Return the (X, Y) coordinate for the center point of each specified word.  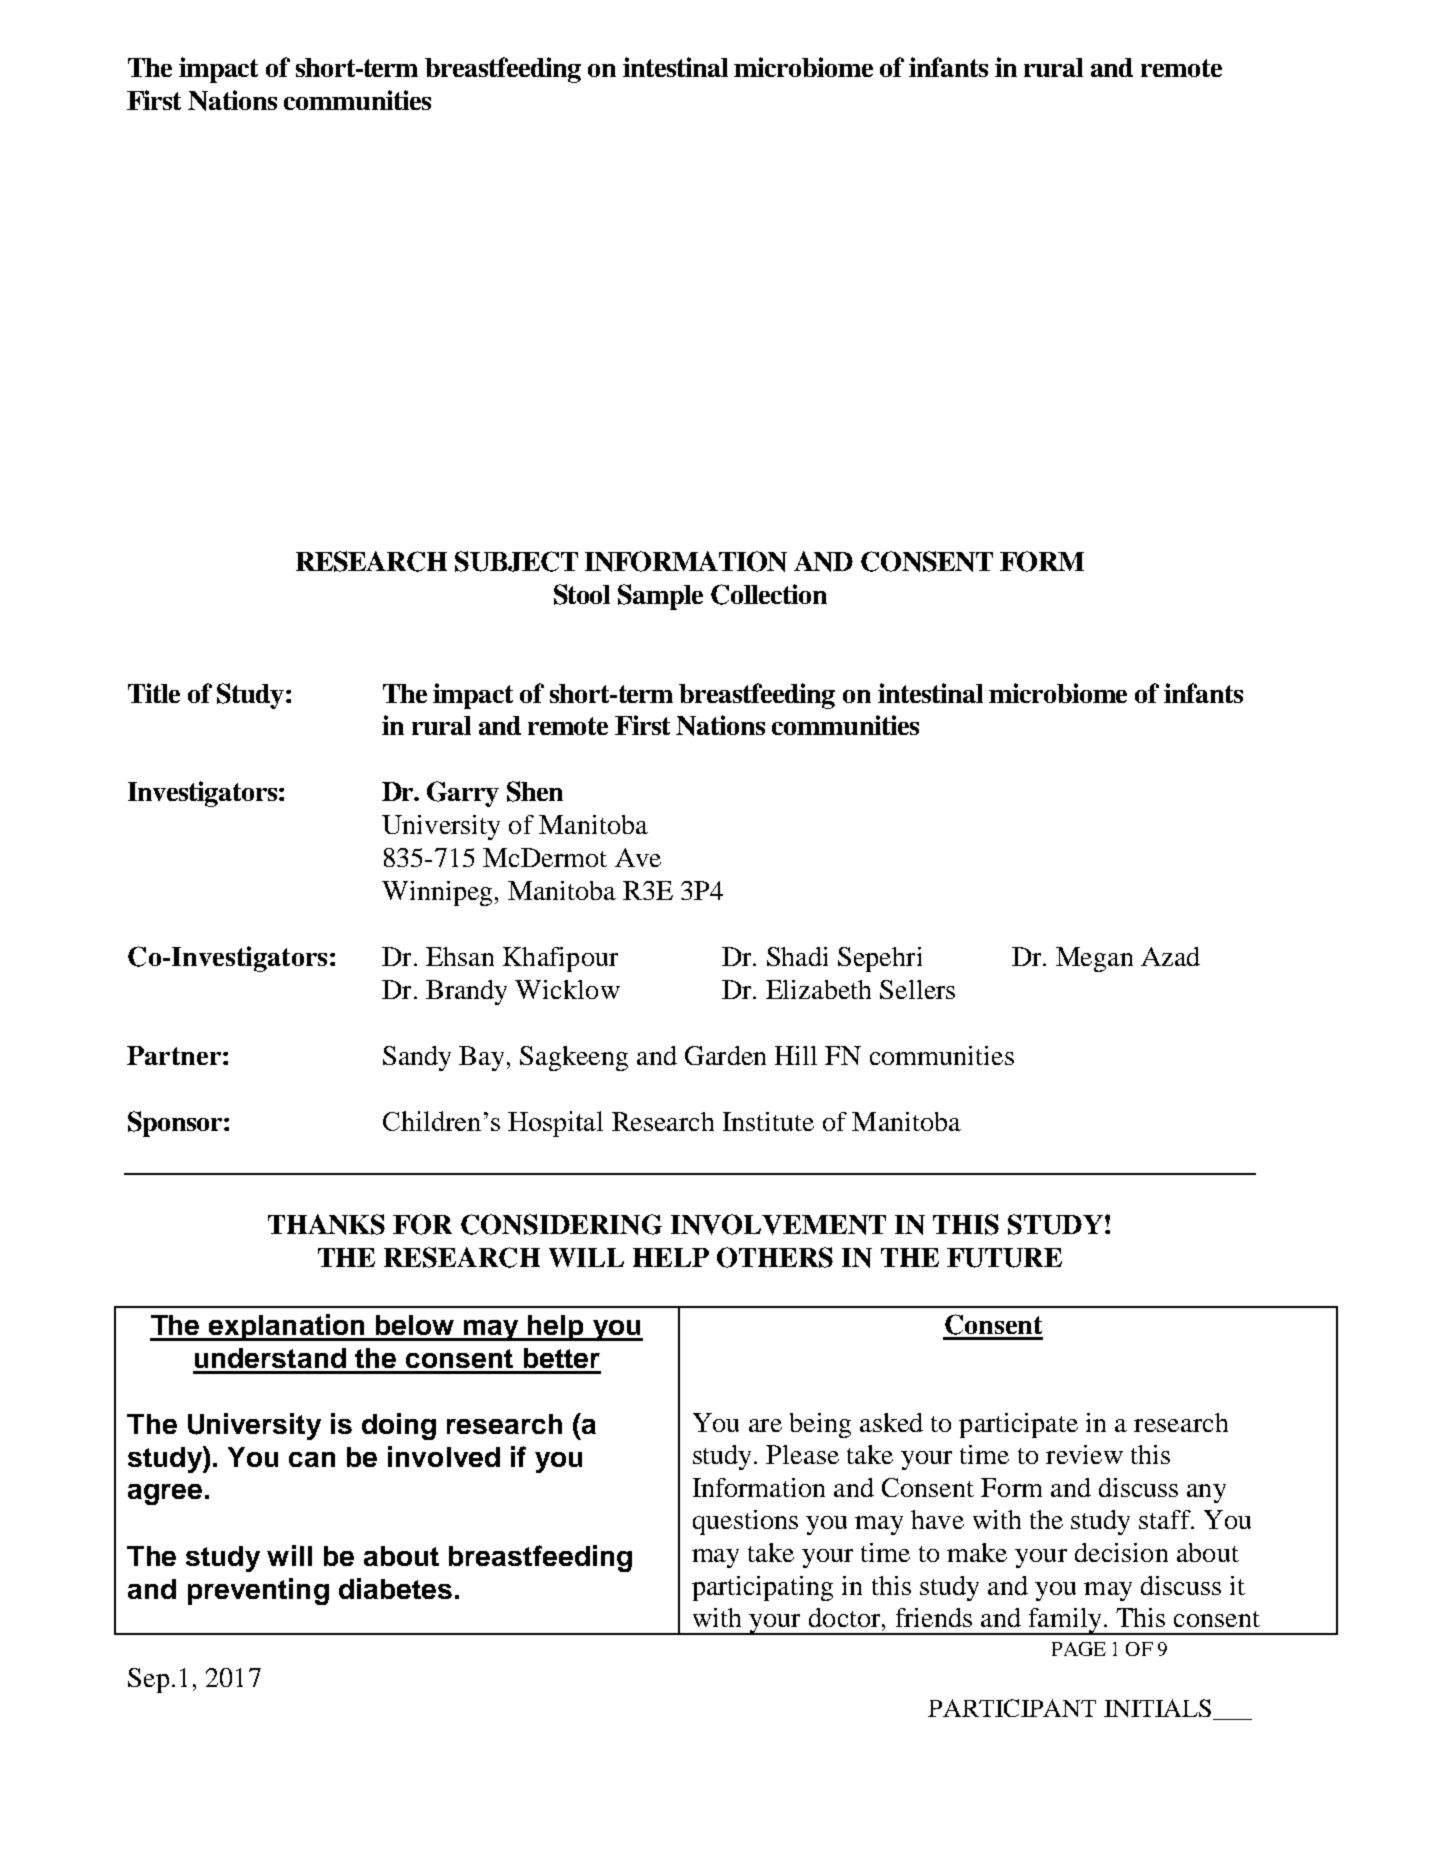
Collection (769, 594)
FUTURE (1004, 1258)
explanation (287, 1327)
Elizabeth (818, 989)
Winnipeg (437, 893)
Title (154, 693)
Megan (1094, 959)
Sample (660, 597)
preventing (258, 1591)
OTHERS (775, 1257)
